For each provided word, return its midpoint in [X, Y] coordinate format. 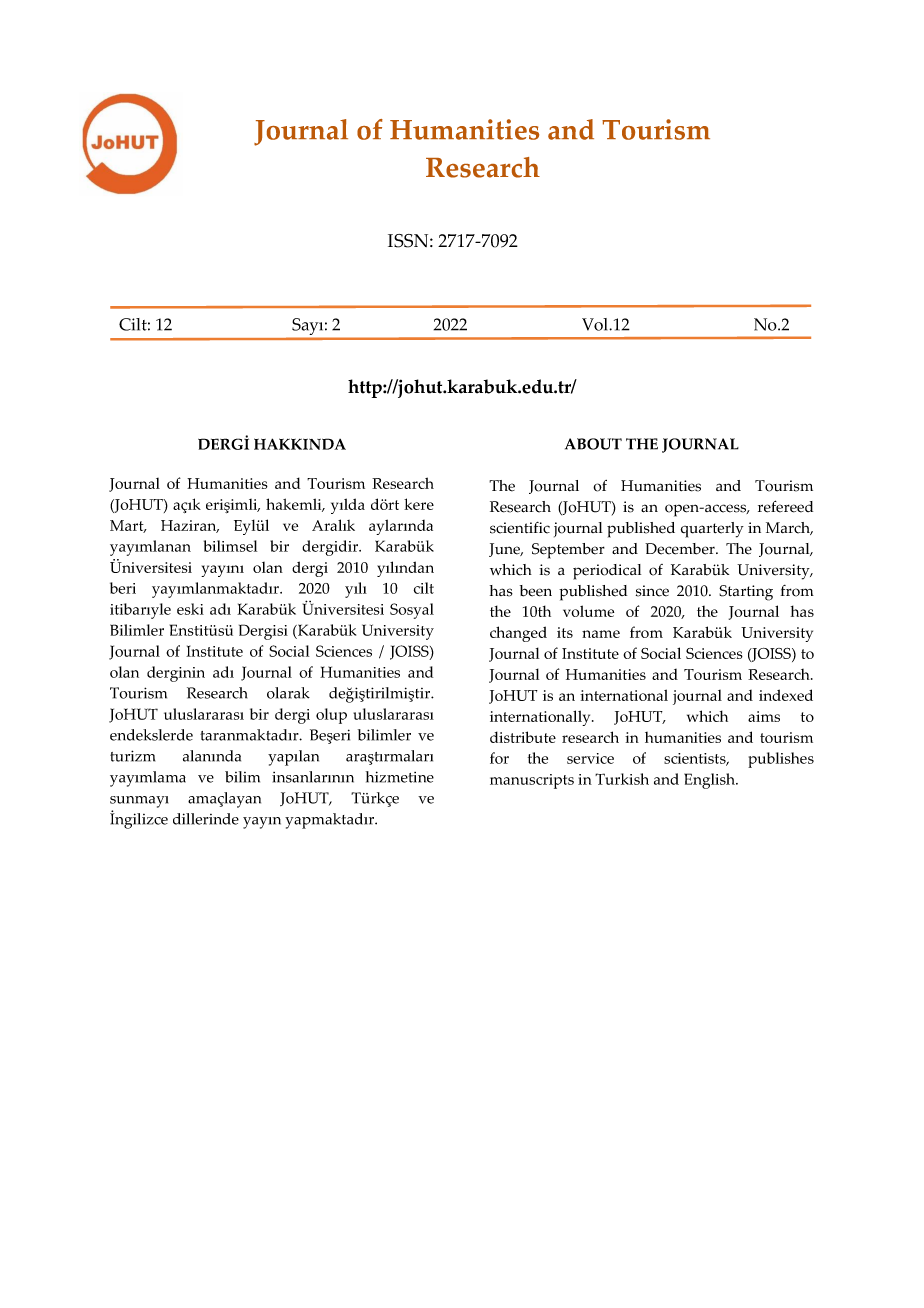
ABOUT [593, 444]
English [711, 781]
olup [331, 716]
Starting [746, 593]
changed [518, 634]
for [499, 758]
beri [123, 588]
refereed [785, 506]
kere [419, 504]
